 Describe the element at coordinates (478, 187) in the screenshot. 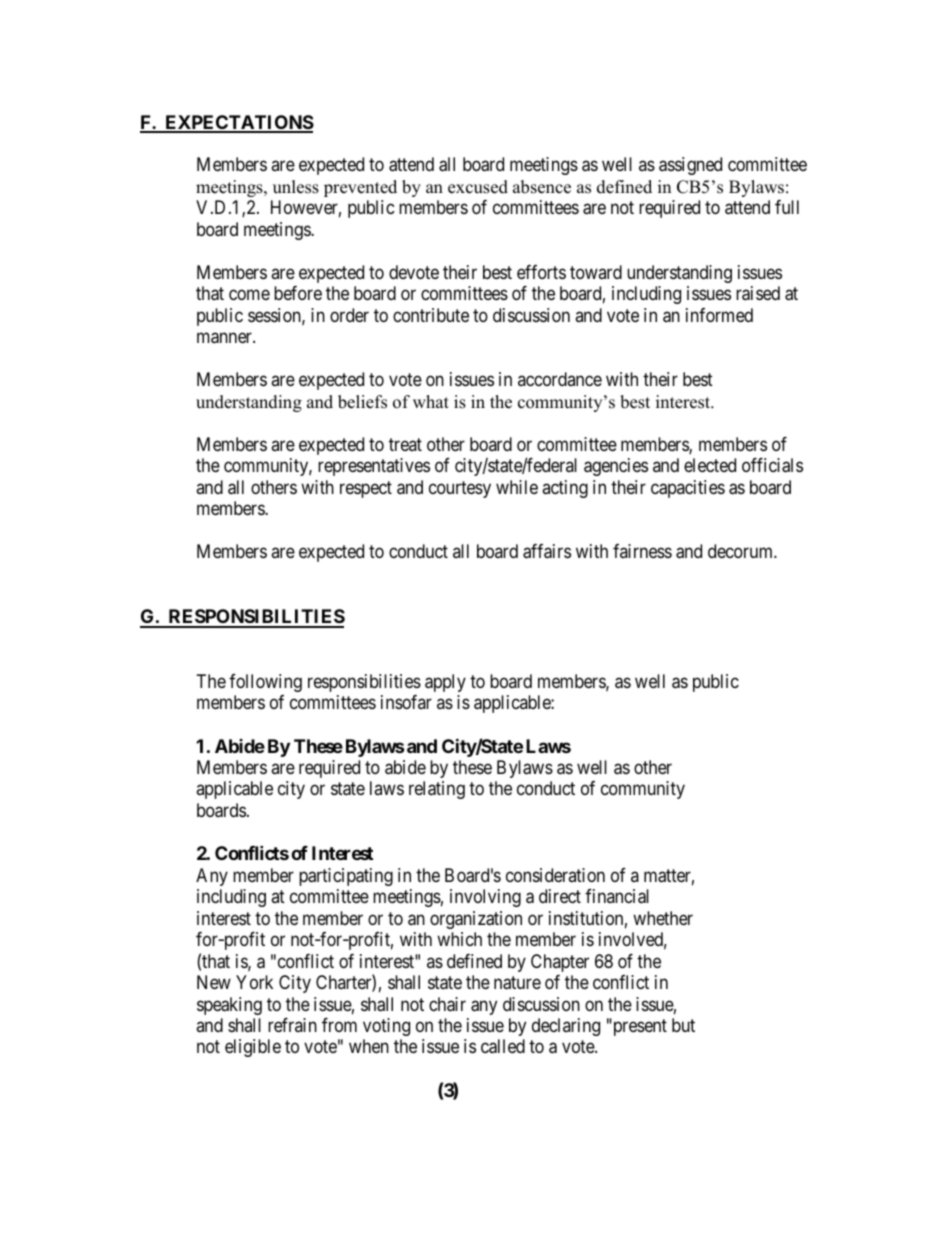

I see `excused` at that location.
